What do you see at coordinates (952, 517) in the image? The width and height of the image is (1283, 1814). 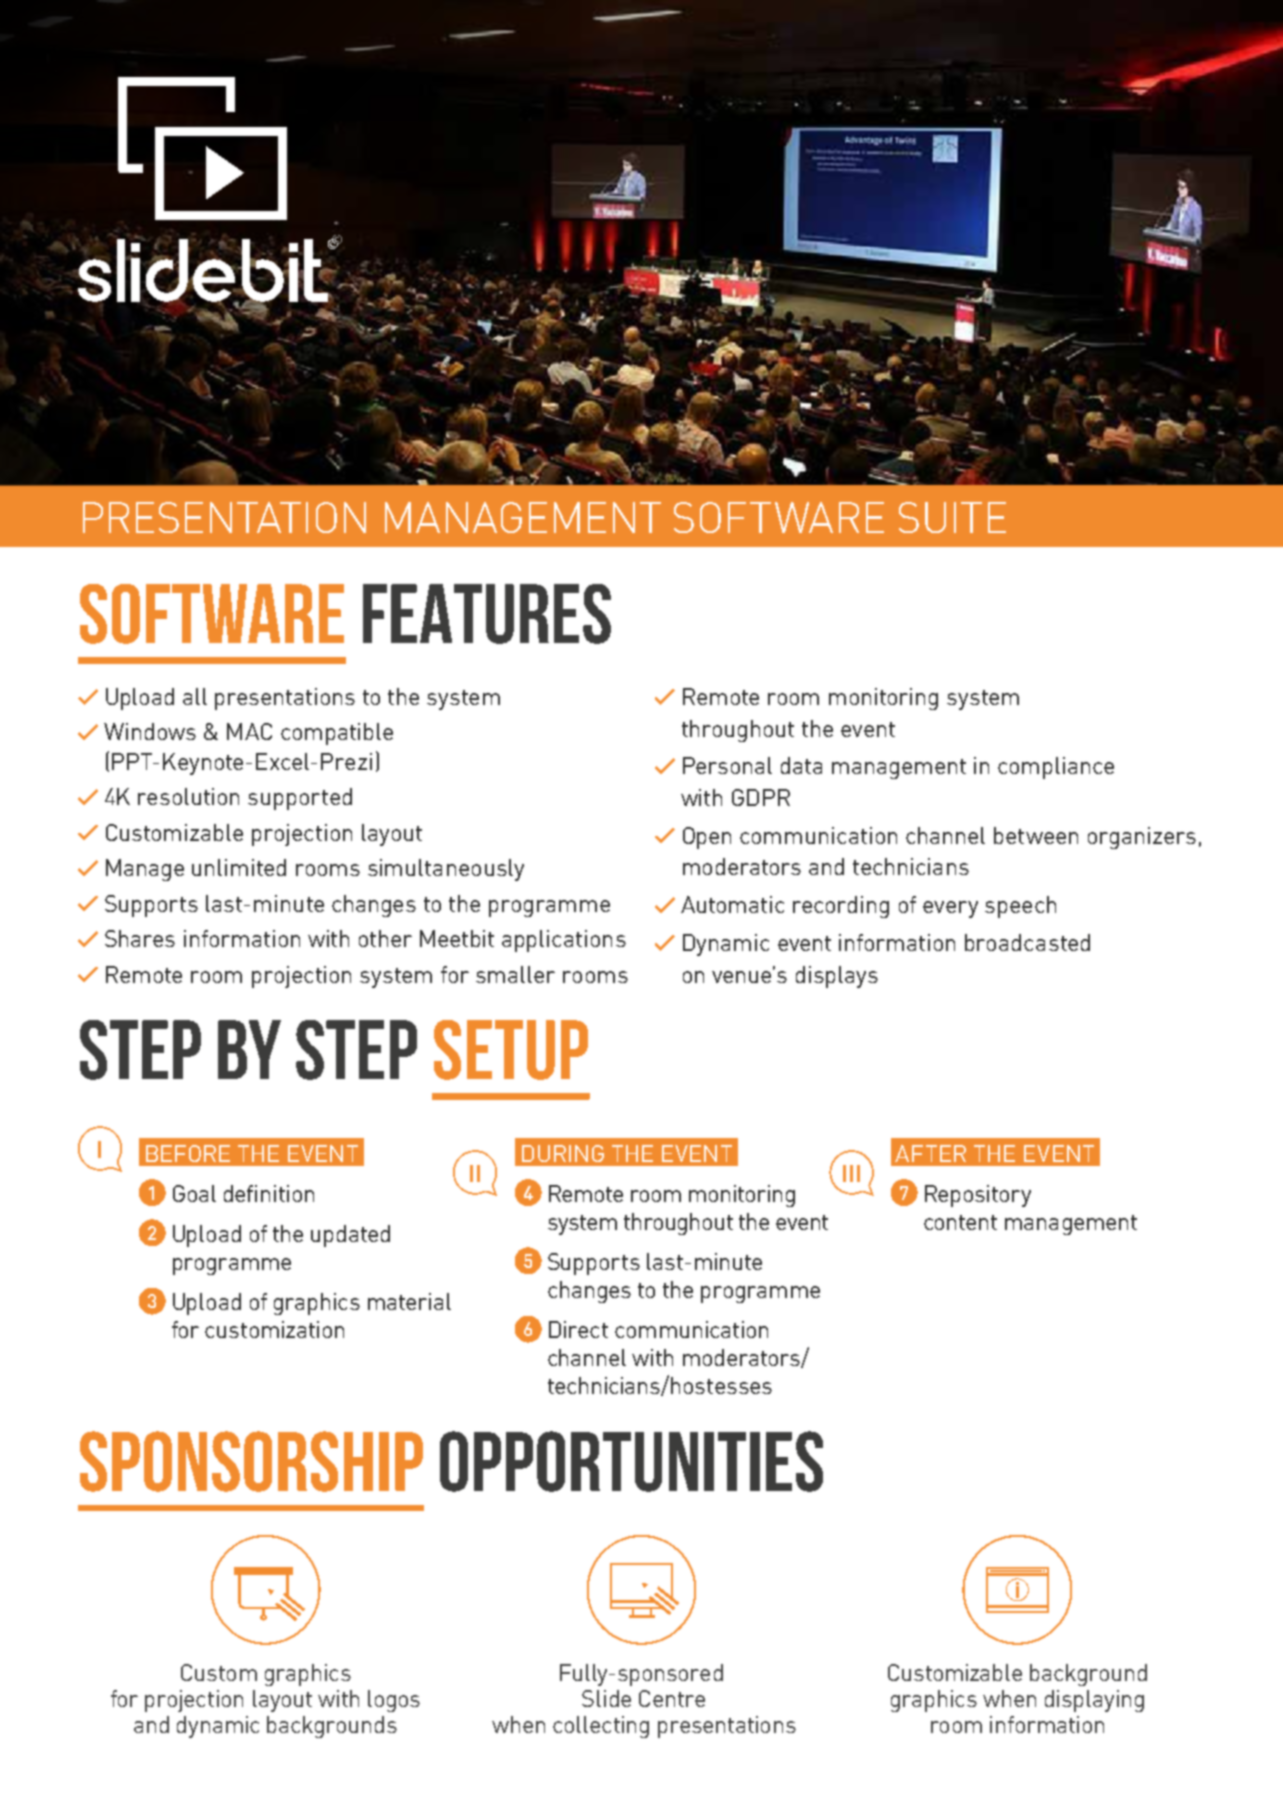 I see `SUITE` at bounding box center [952, 517].
